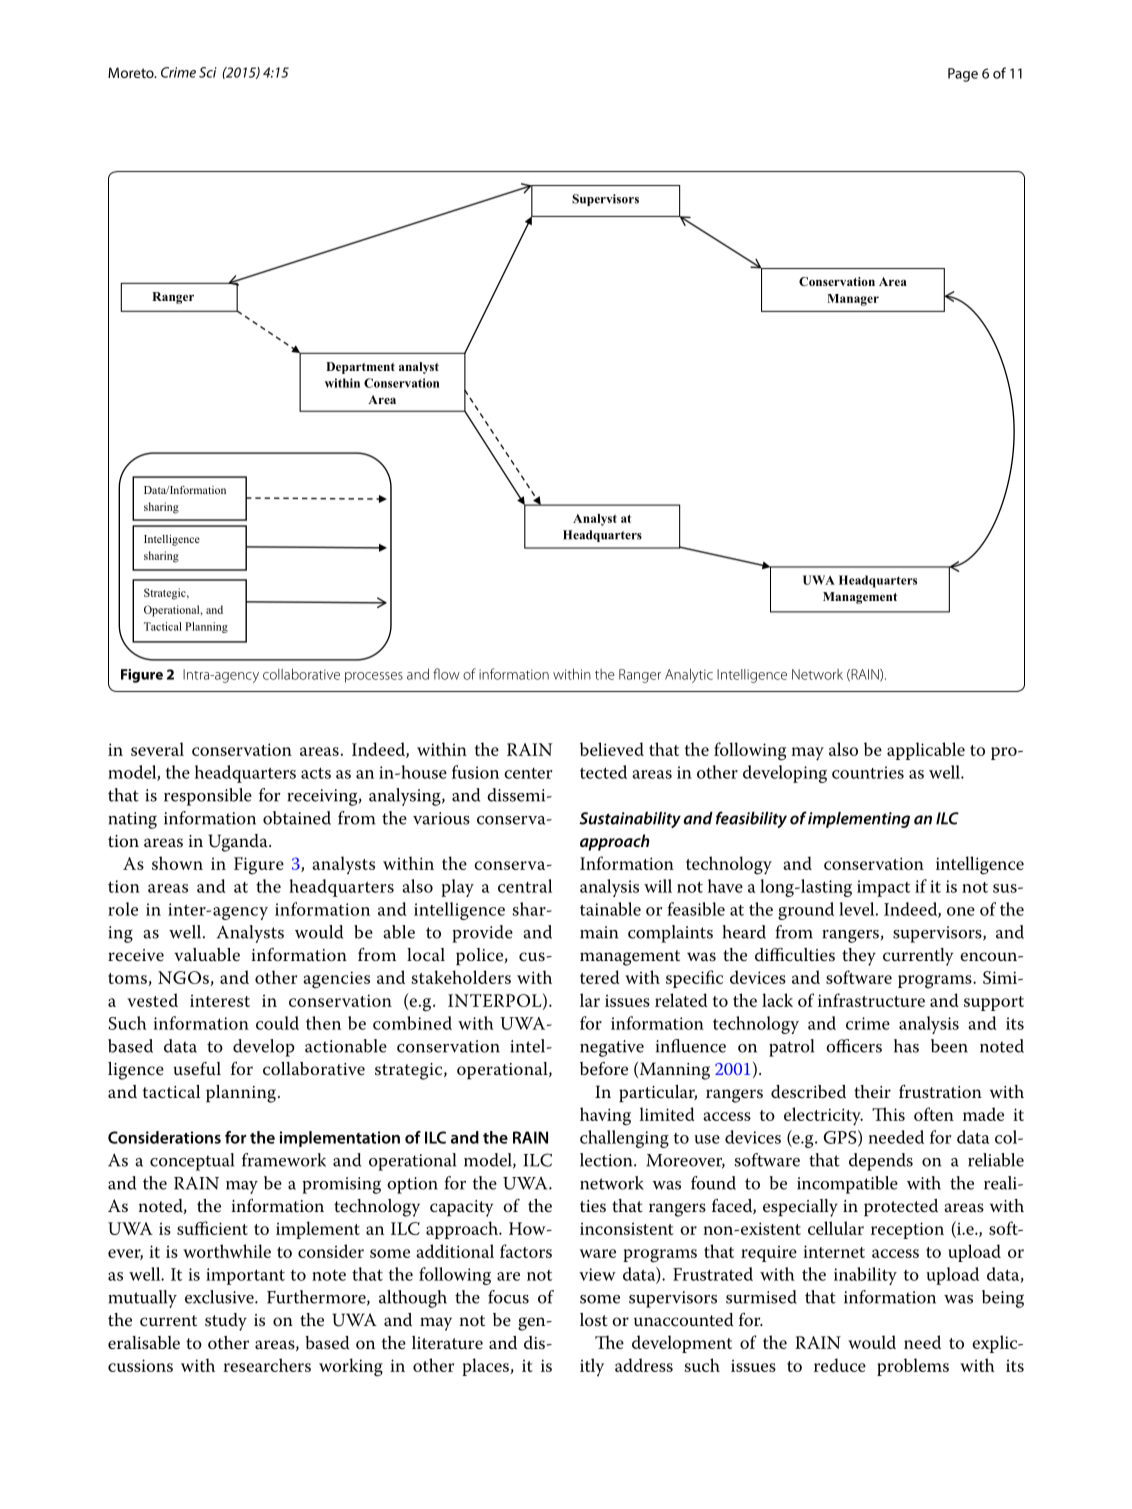  I want to click on flow, so click(446, 674).
